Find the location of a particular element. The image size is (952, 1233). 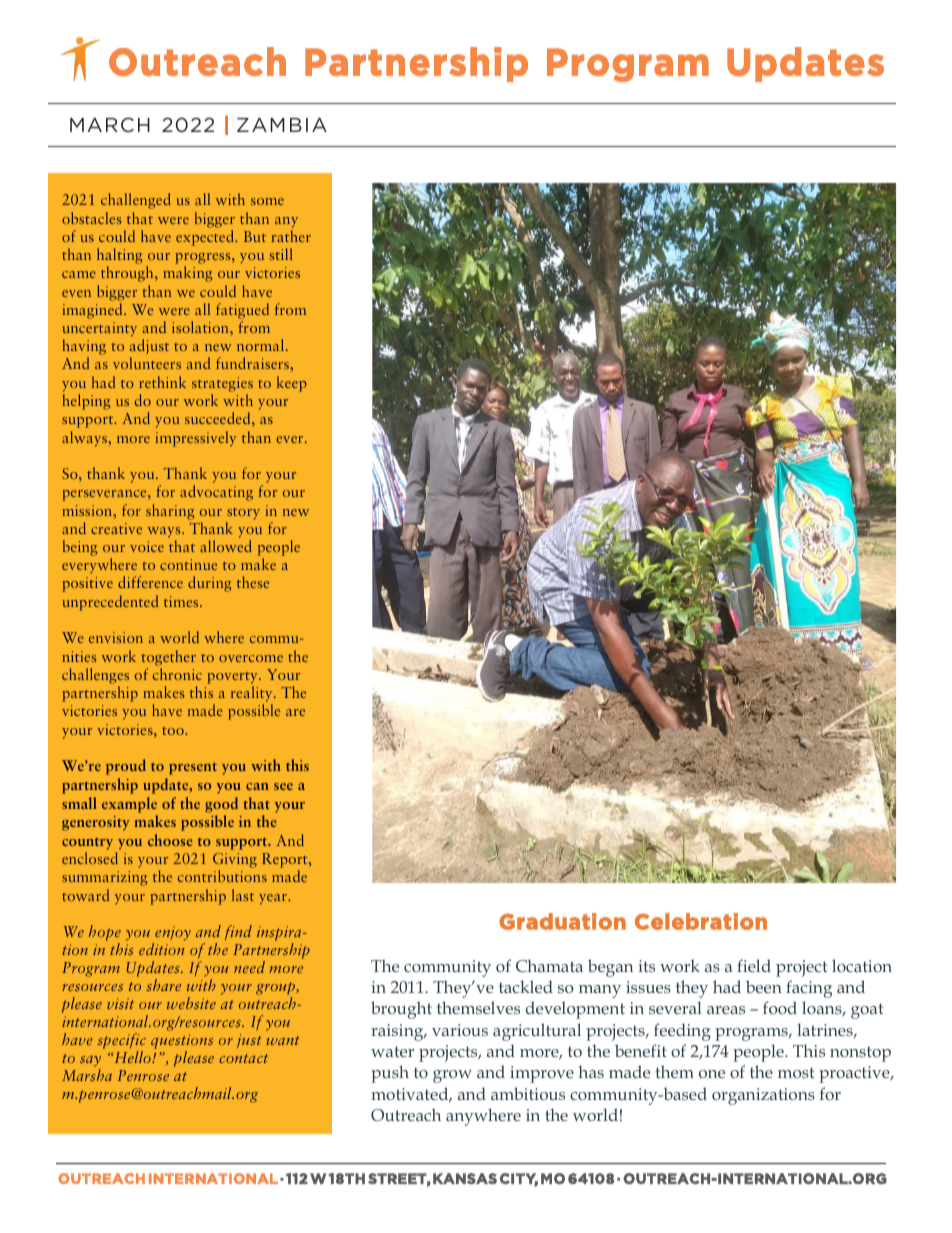

ZAMBIA is located at coordinates (282, 124).
